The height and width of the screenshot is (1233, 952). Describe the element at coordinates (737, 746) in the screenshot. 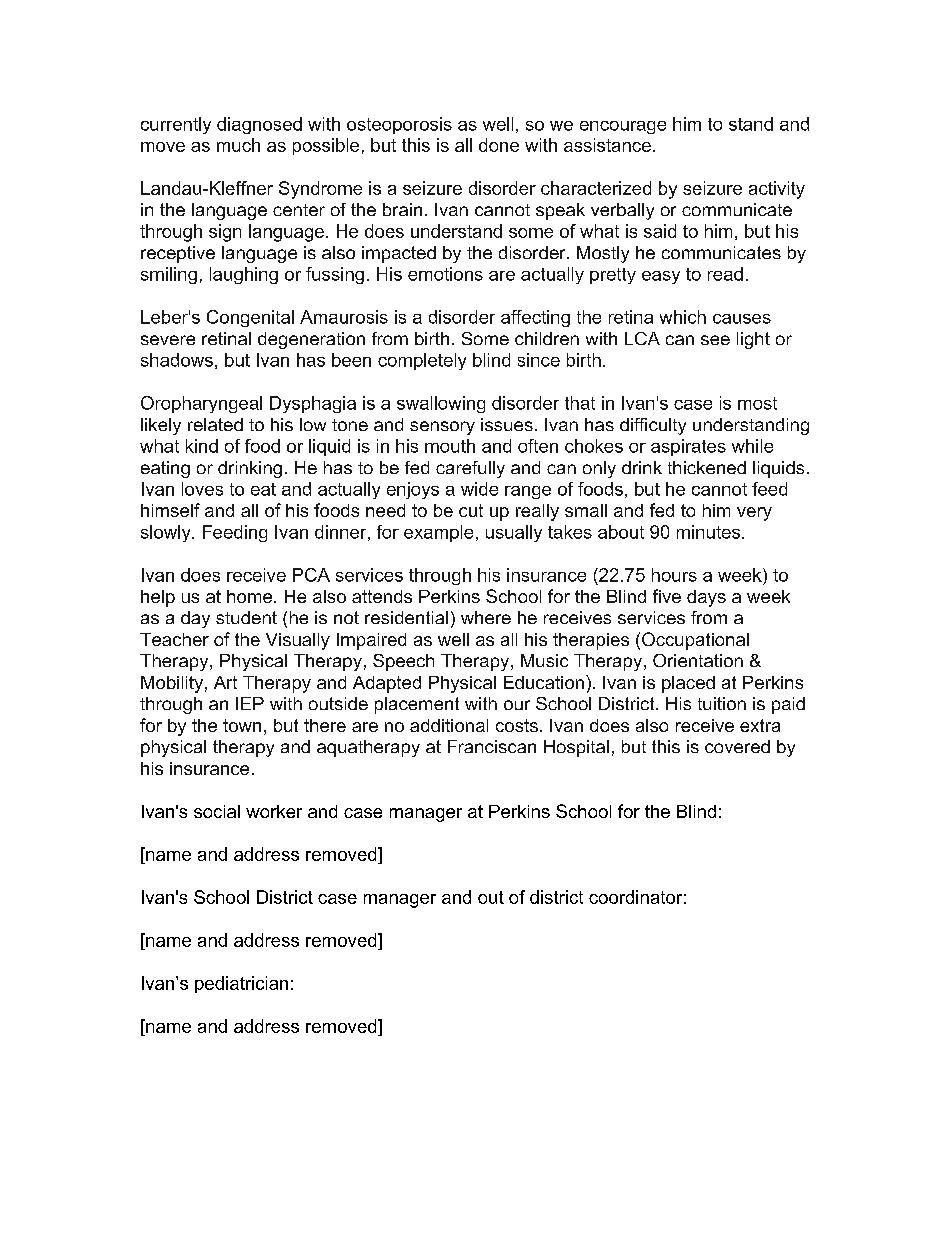

I see `covered` at that location.
